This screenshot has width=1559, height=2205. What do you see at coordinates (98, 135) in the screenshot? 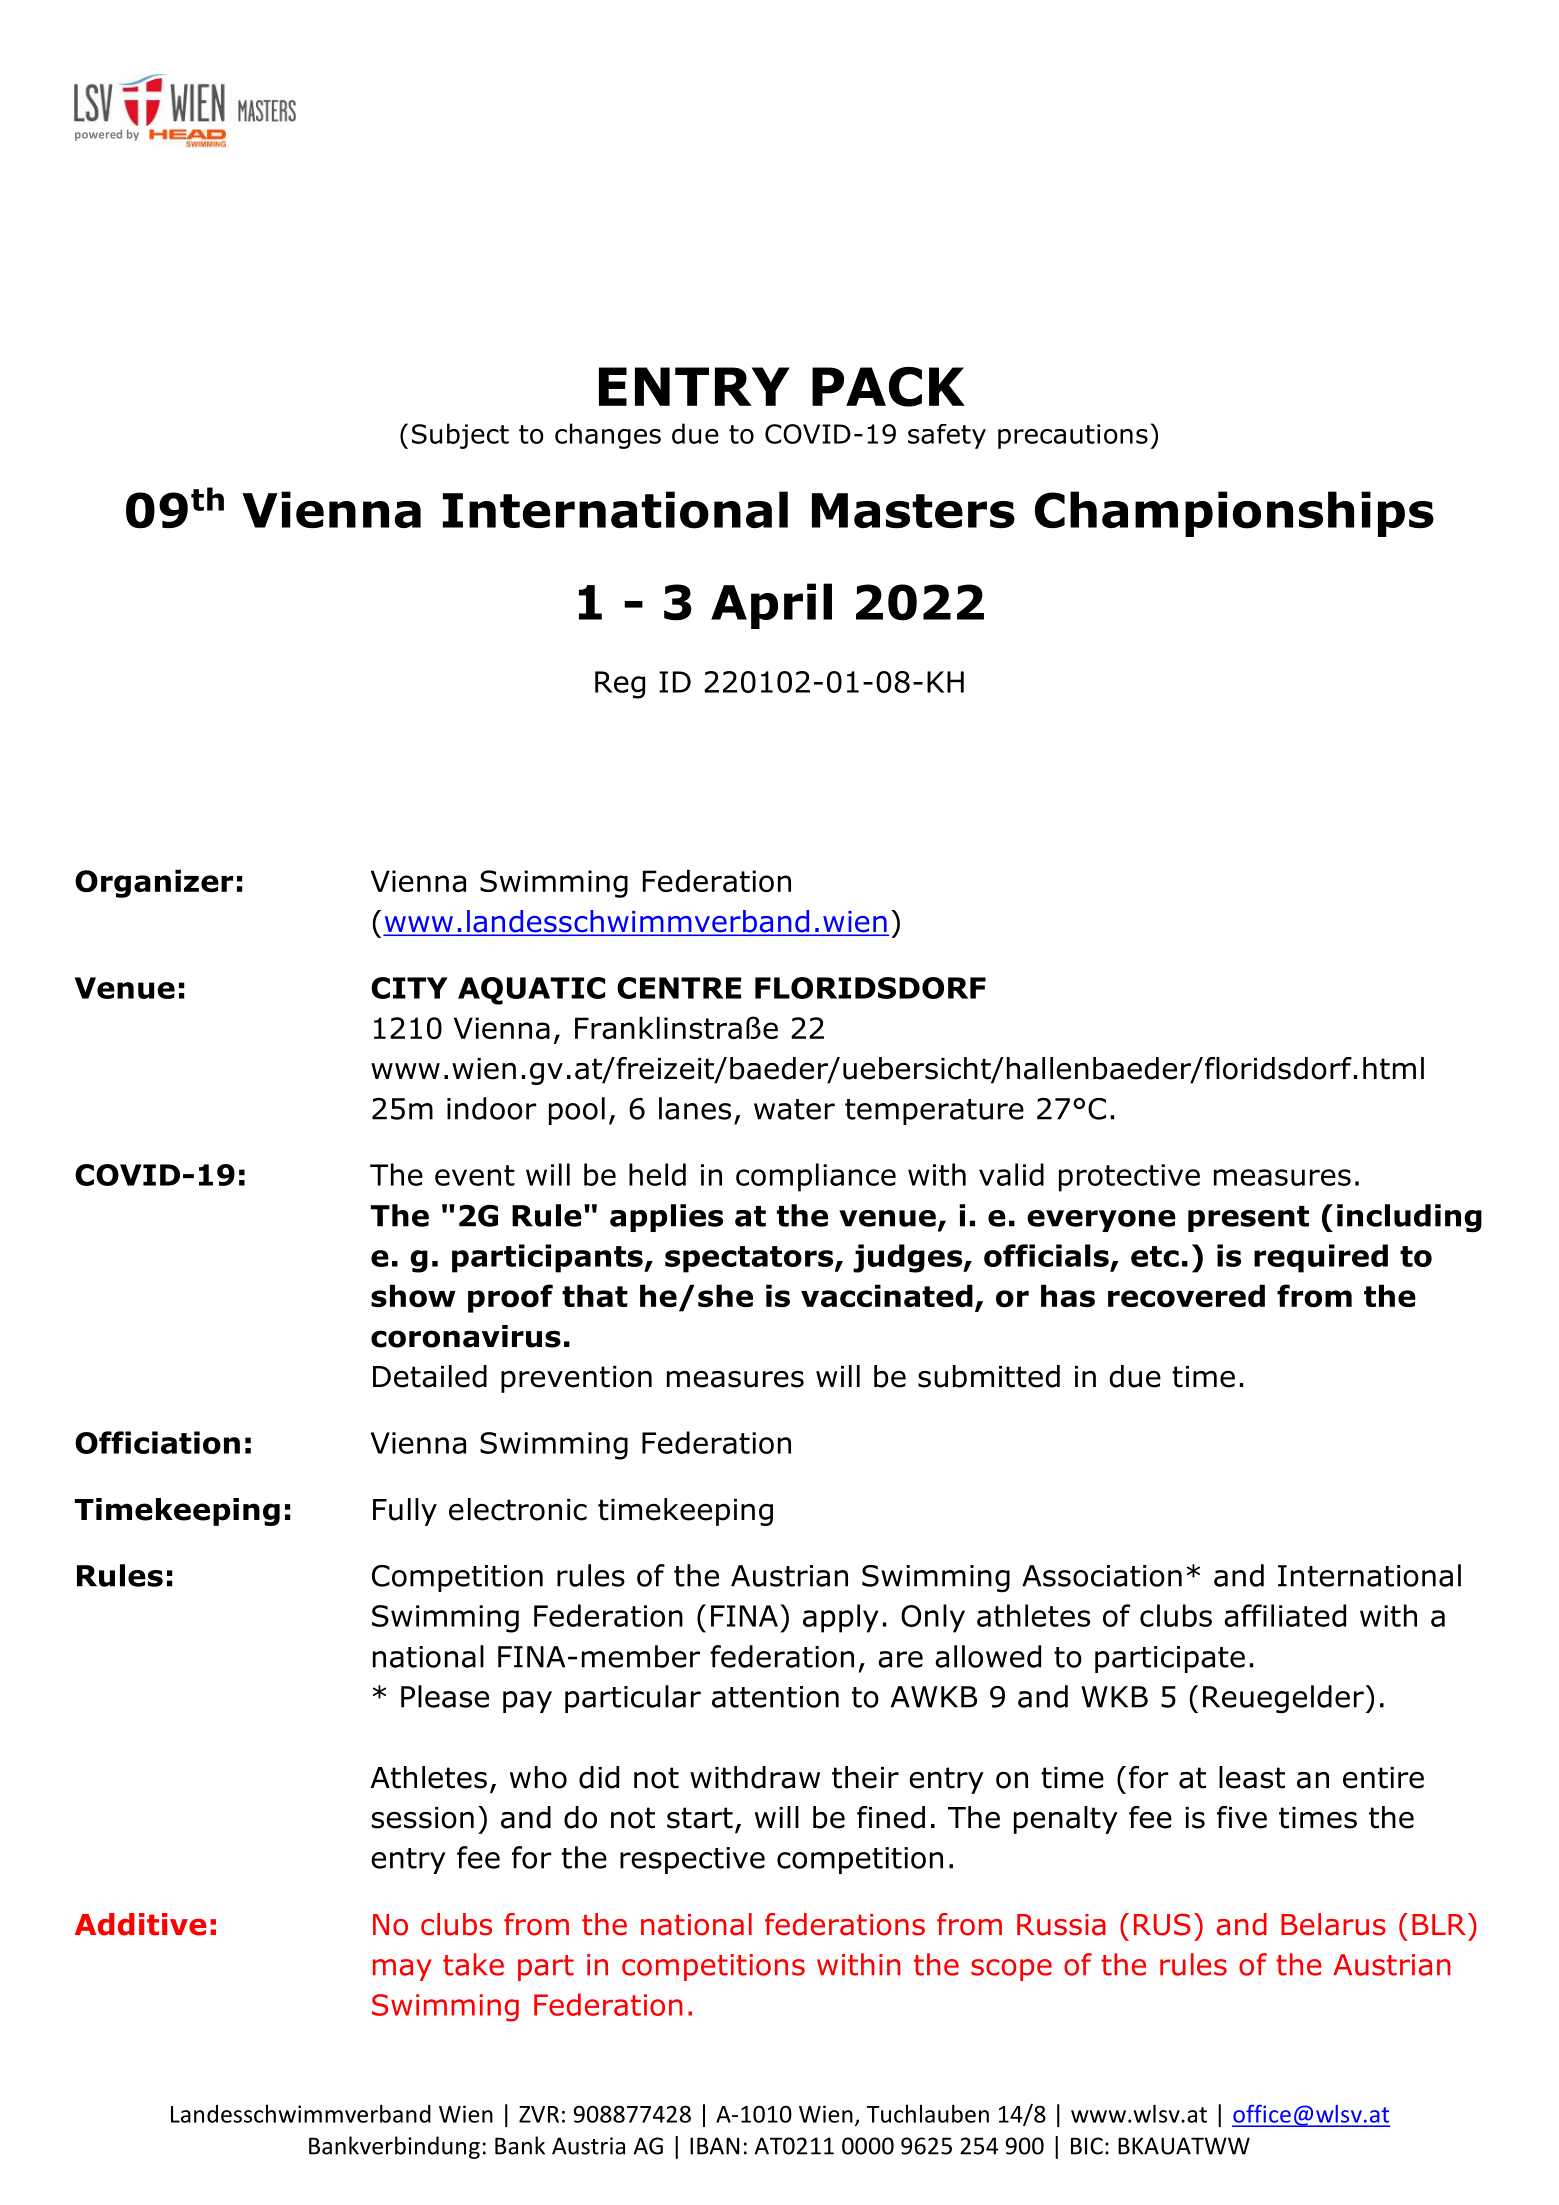
I see `powered` at bounding box center [98, 135].
